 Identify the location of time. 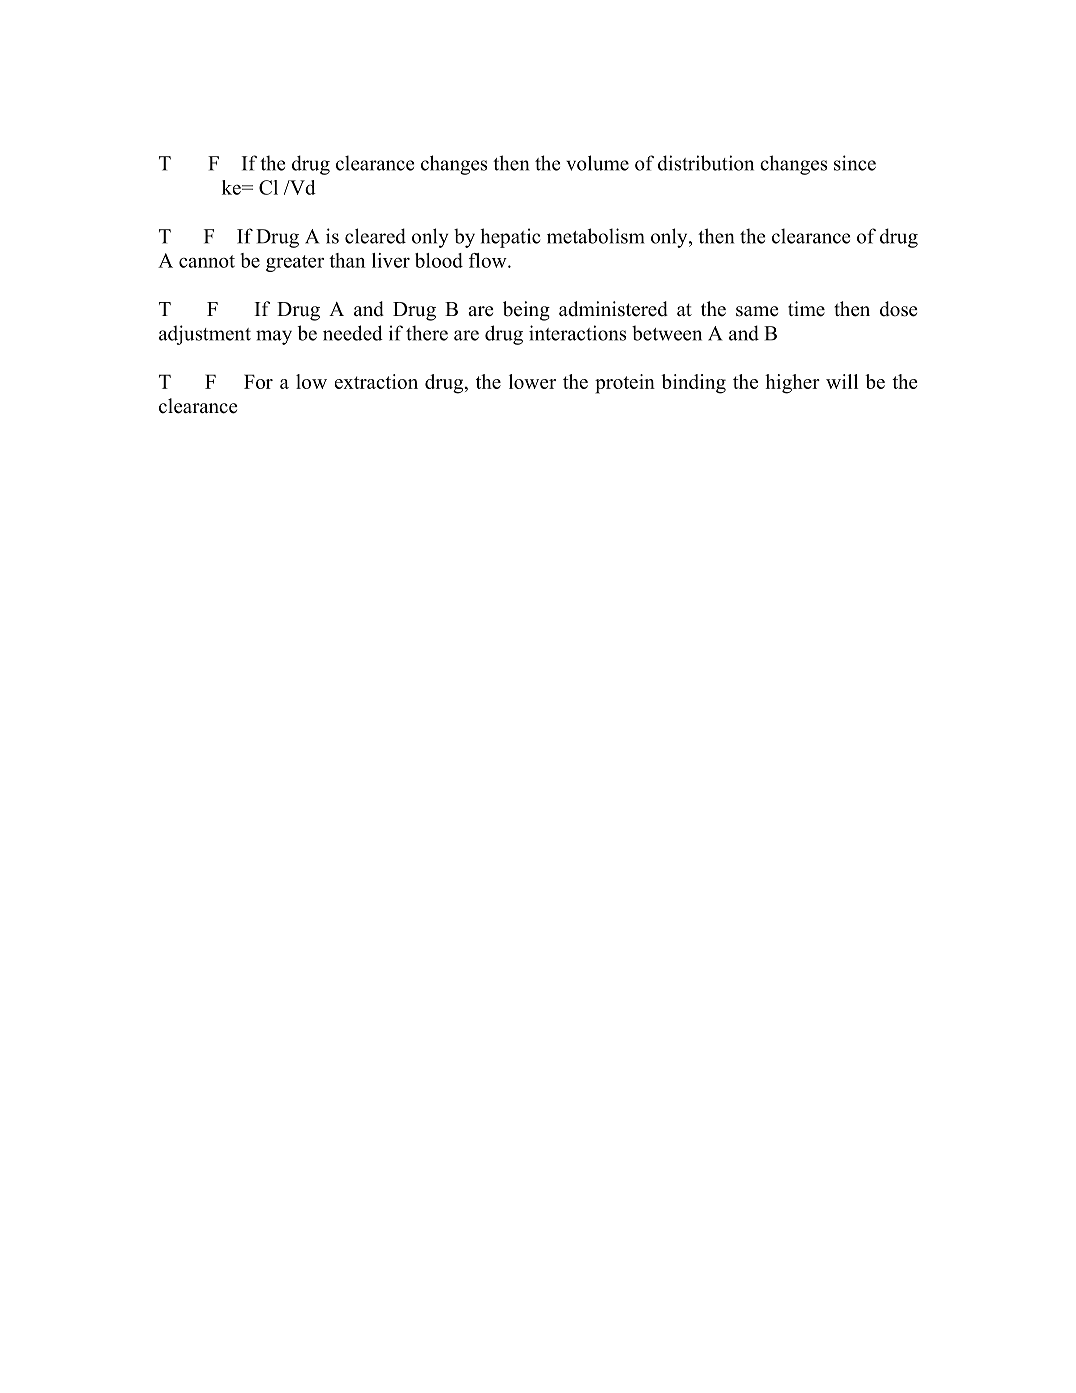
(806, 309).
